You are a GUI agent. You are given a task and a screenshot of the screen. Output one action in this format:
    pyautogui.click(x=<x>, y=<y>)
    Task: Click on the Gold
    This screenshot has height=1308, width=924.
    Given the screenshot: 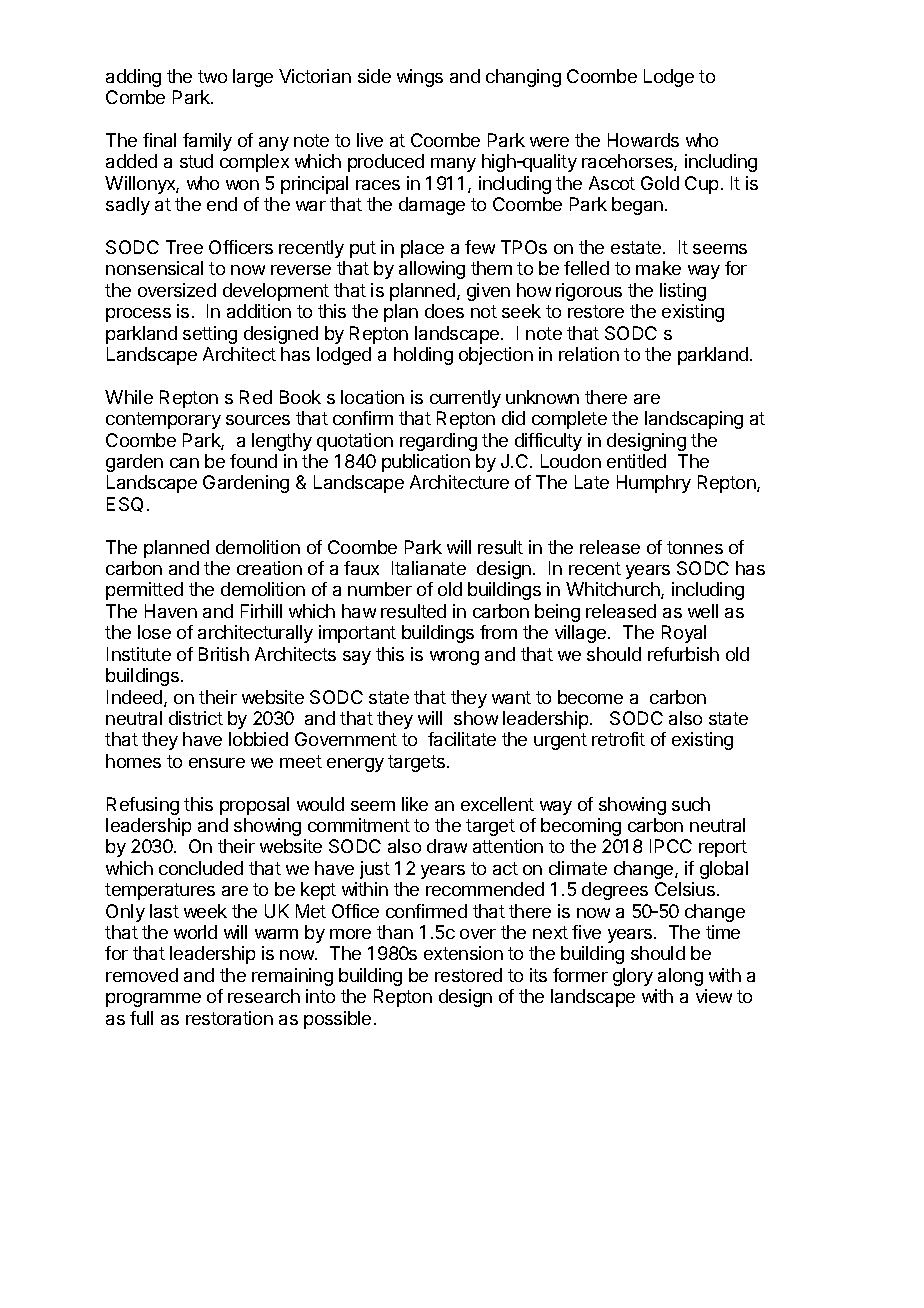 What is the action you would take?
    pyautogui.click(x=660, y=183)
